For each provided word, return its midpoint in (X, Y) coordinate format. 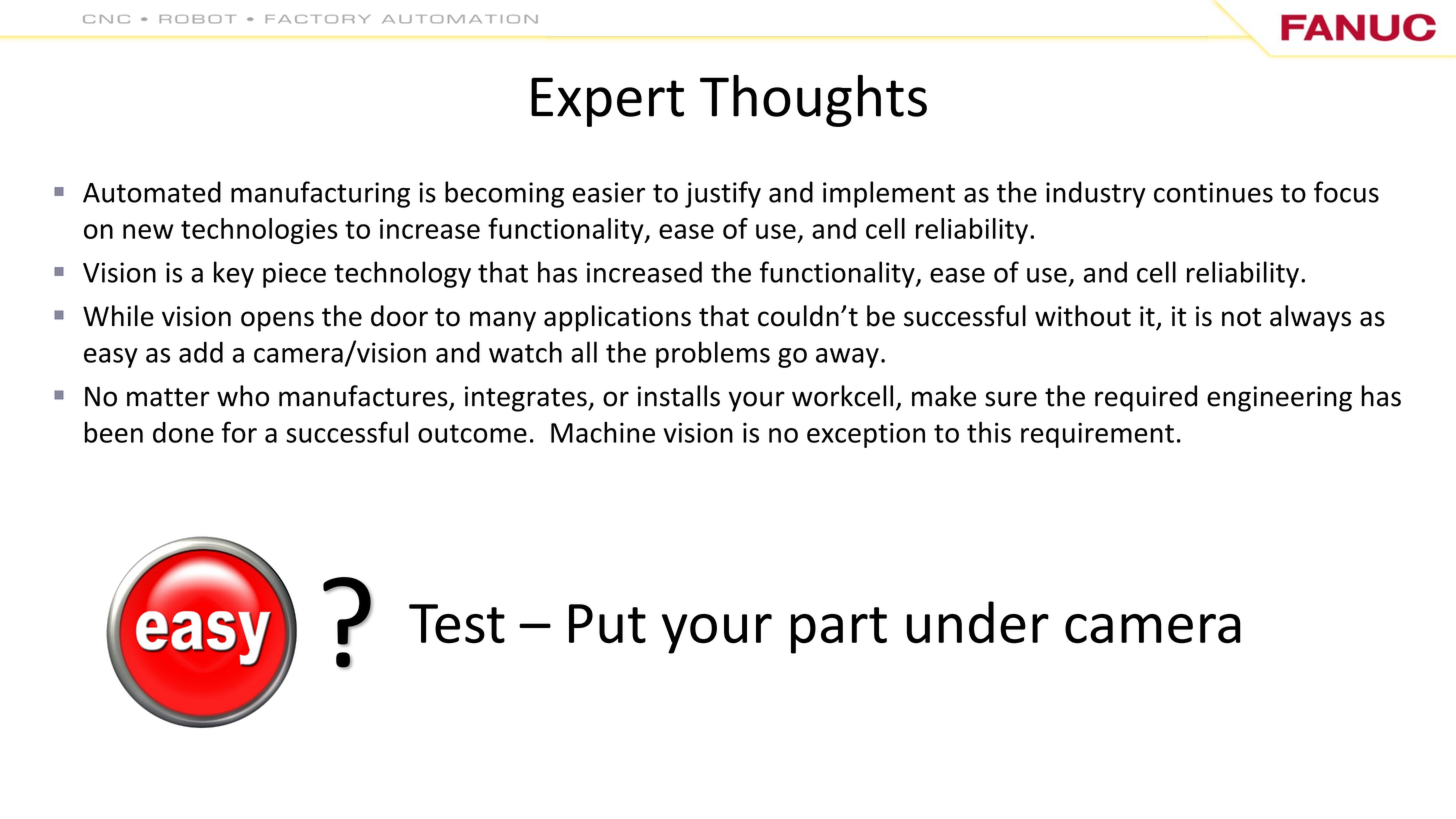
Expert (607, 102)
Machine (603, 432)
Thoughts (813, 101)
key (234, 274)
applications (617, 318)
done (183, 432)
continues (1213, 192)
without (1083, 316)
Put (607, 624)
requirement (1097, 435)
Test (457, 624)
